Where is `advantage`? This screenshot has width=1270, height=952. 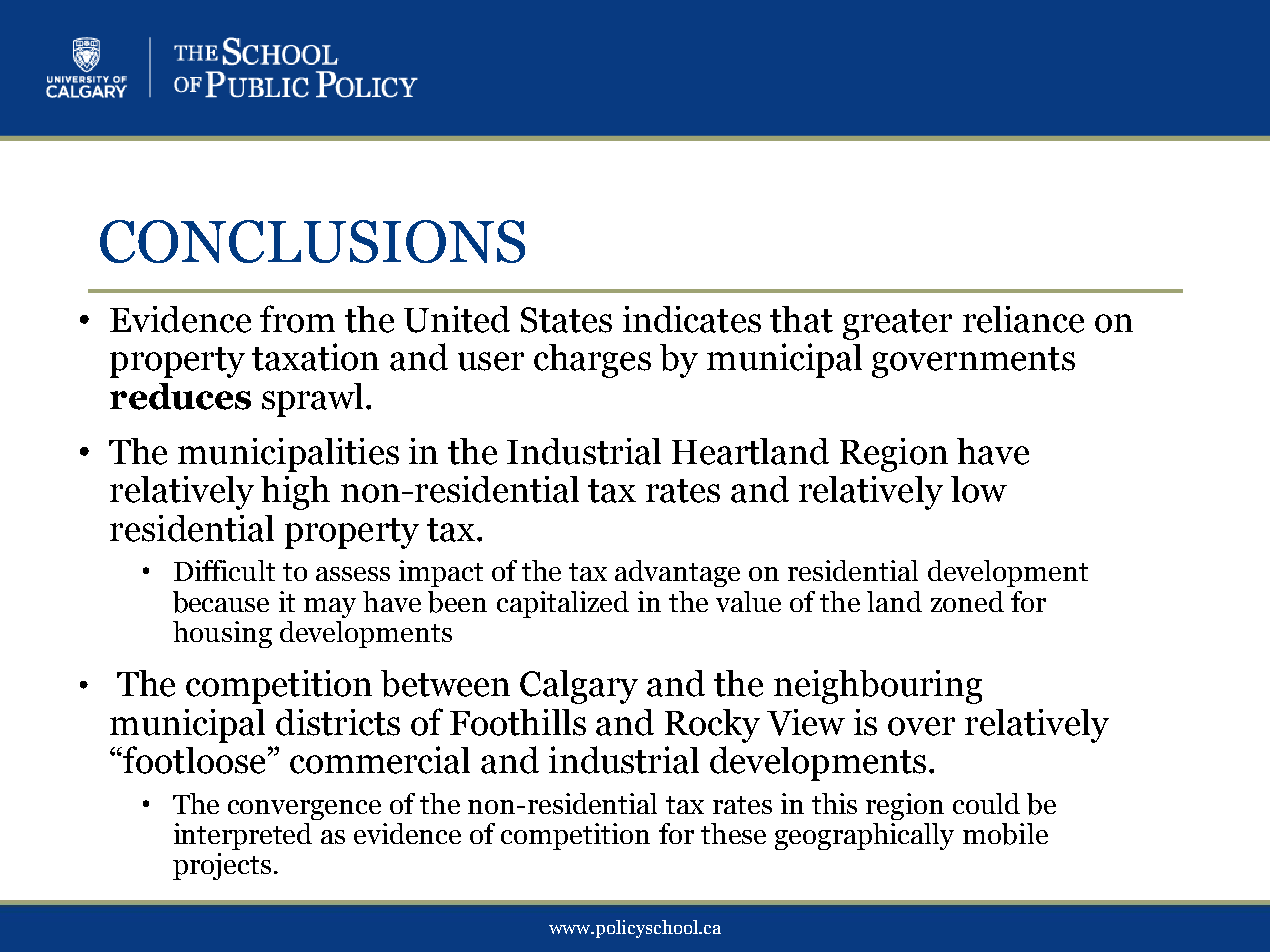 advantage is located at coordinates (677, 573).
